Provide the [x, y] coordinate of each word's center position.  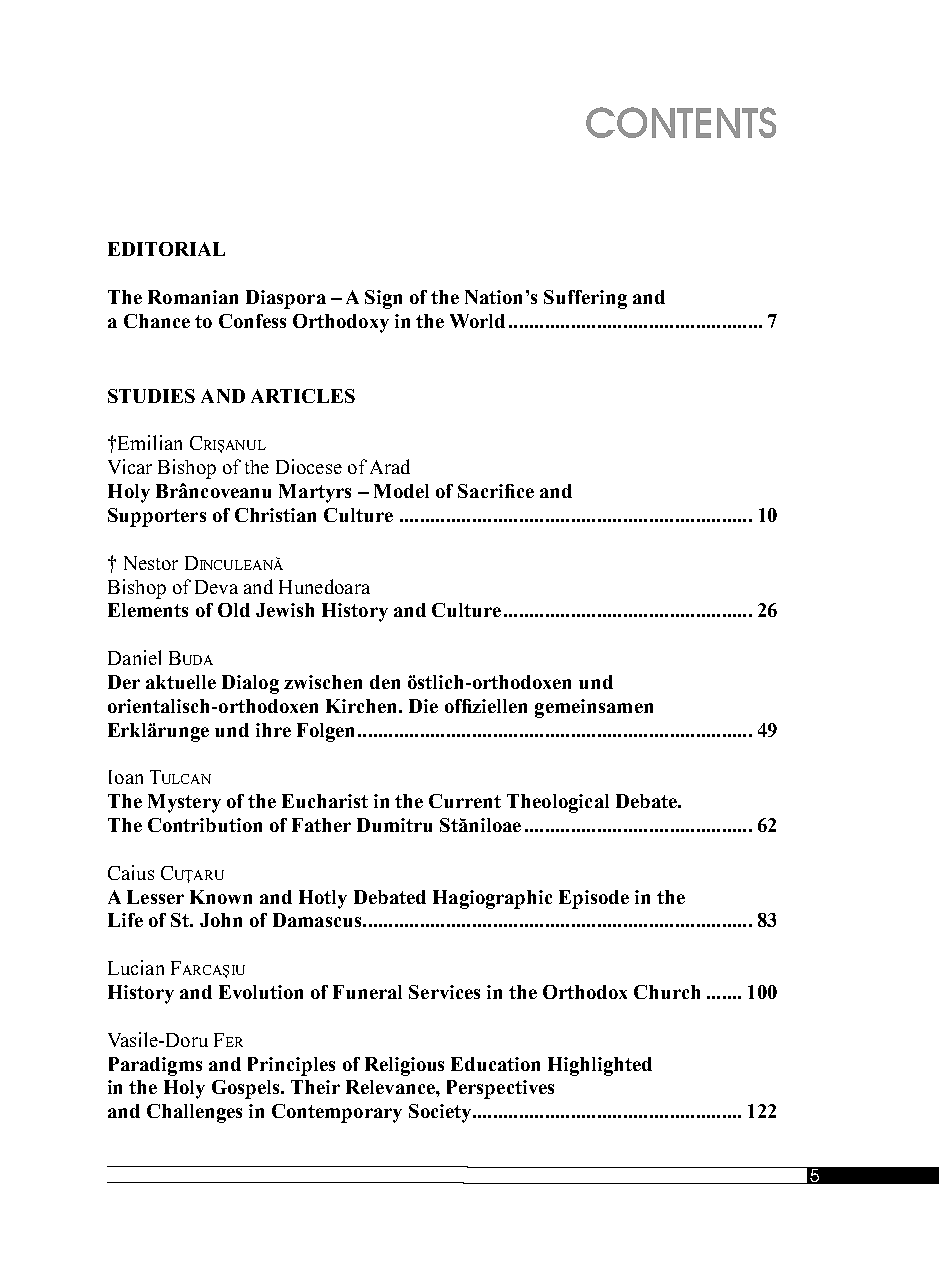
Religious [404, 1066]
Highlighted [600, 1066]
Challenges [194, 1113]
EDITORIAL [166, 249]
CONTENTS [681, 122]
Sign [383, 299]
